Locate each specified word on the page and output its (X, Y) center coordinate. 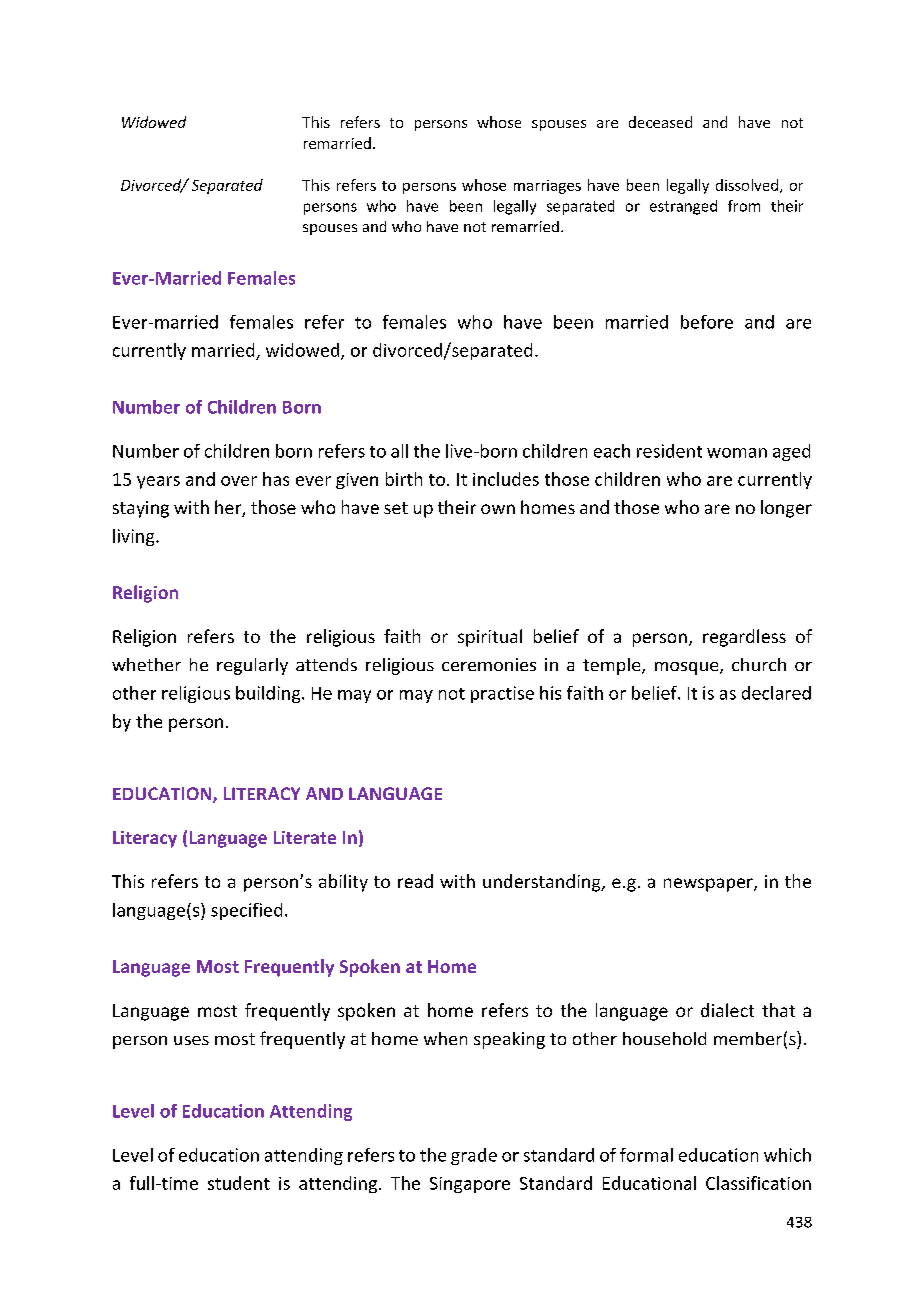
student (239, 1183)
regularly (252, 666)
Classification (758, 1183)
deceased (660, 122)
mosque (688, 668)
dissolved (747, 185)
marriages (547, 187)
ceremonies (489, 664)
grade (474, 1156)
